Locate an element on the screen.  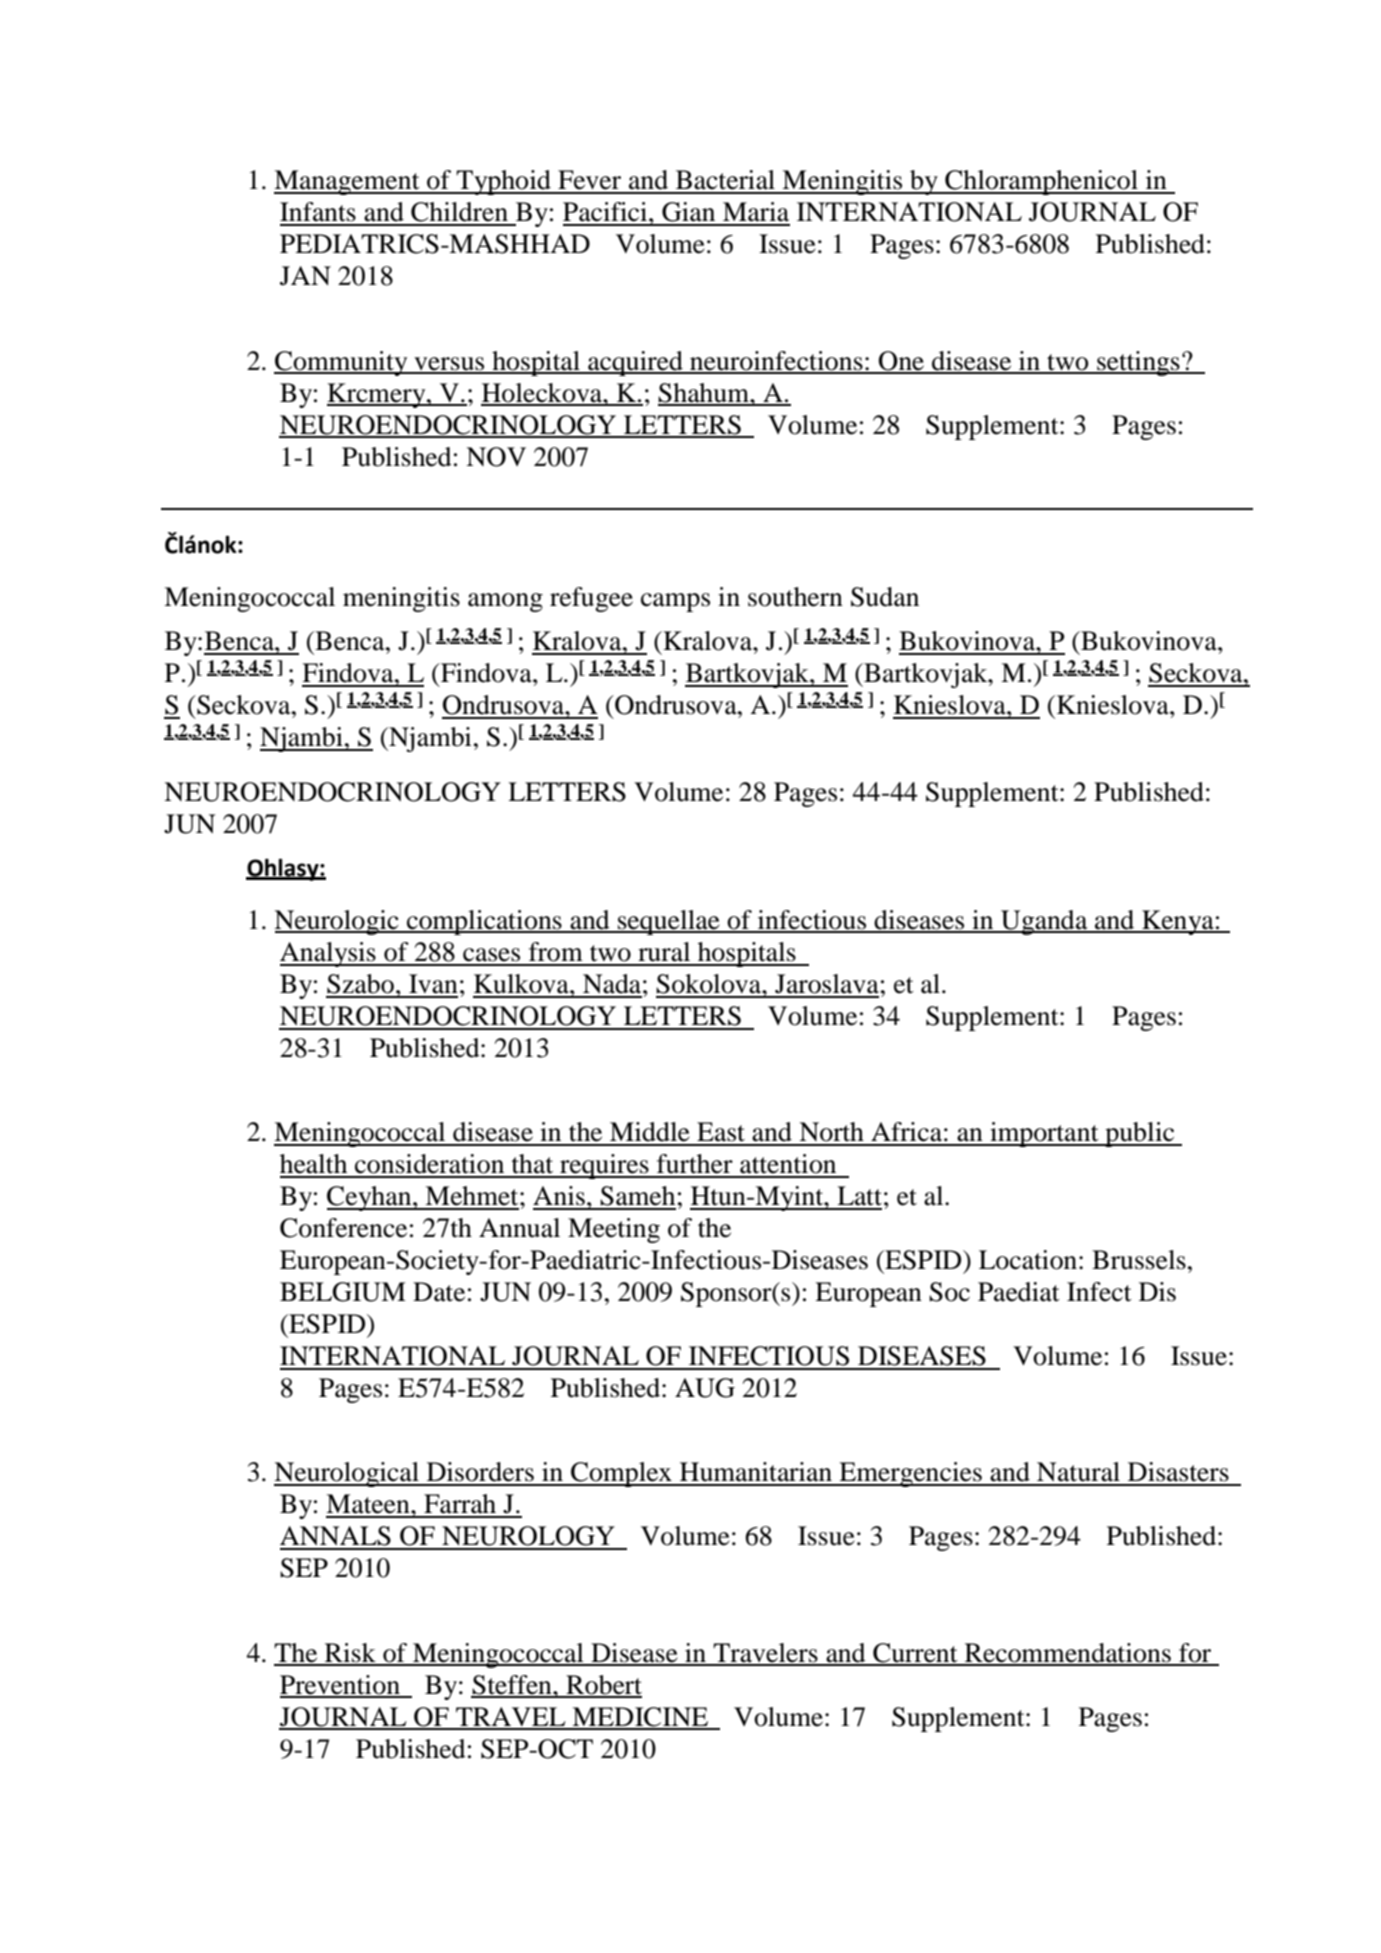
Date is located at coordinates (439, 1292).
